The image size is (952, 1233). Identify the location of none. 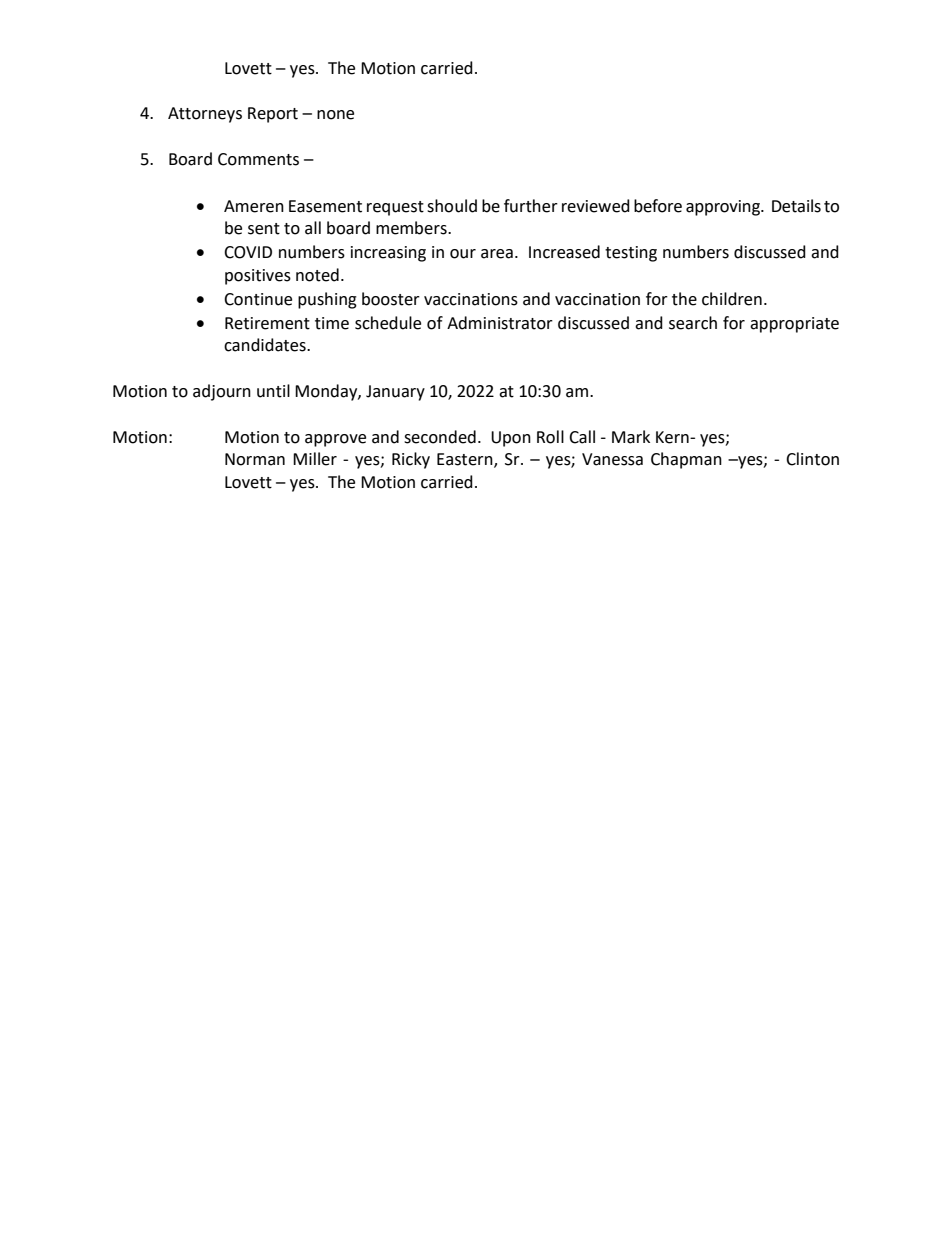
(335, 115).
